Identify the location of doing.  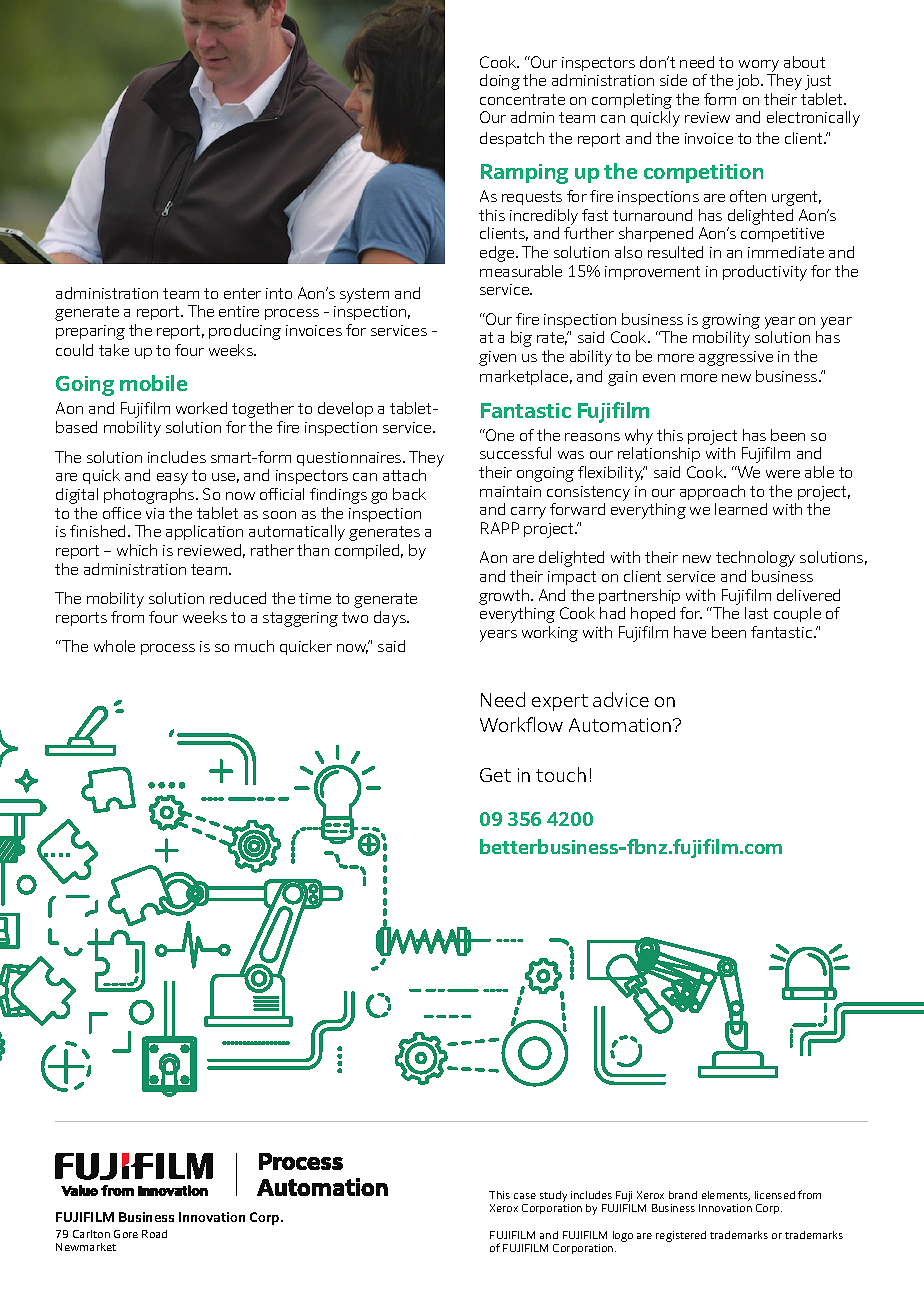
(500, 82).
